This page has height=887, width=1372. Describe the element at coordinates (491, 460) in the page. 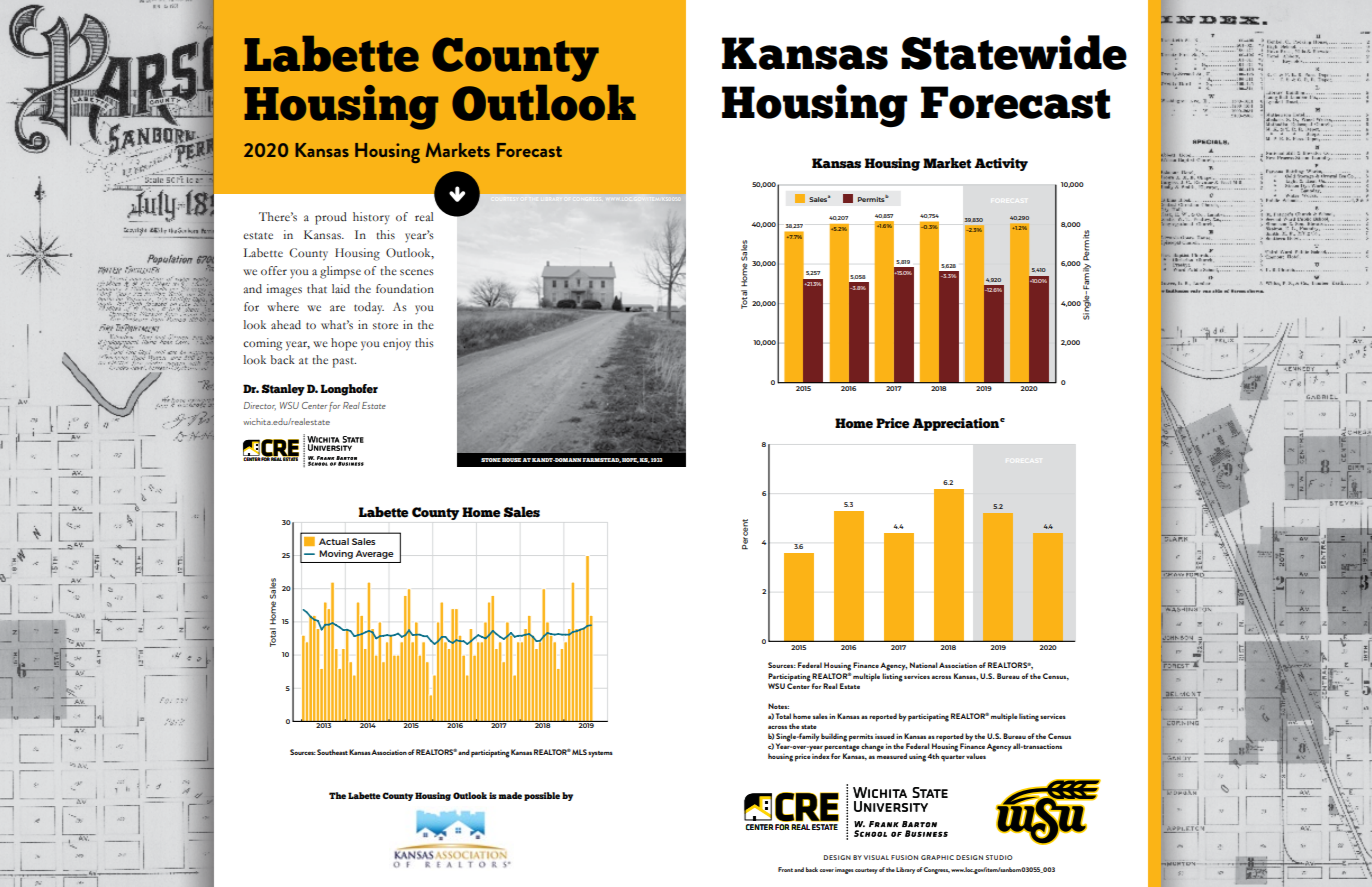

I see `STONE` at that location.
